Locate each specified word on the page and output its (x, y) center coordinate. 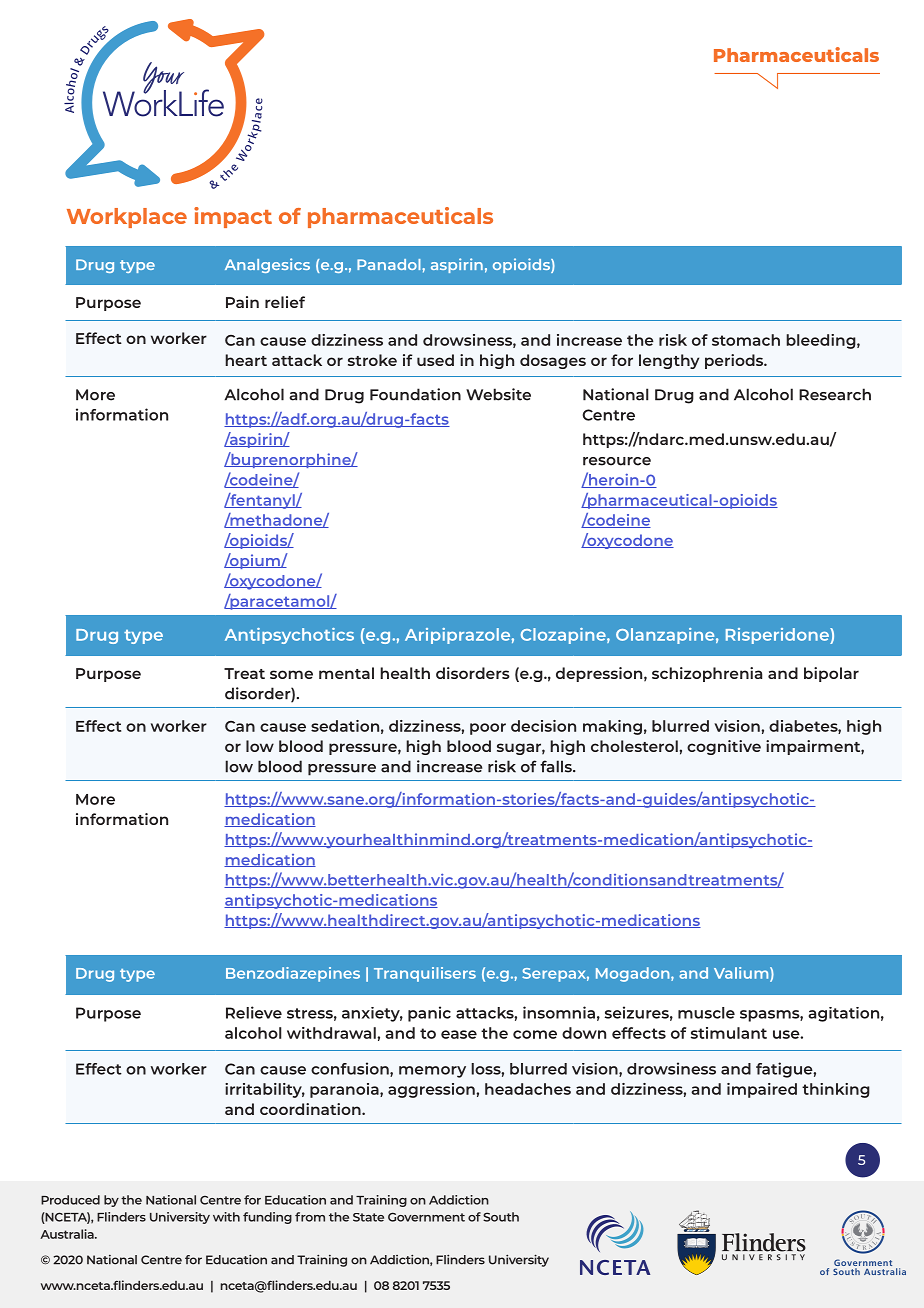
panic (429, 1014)
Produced (70, 1200)
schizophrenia (707, 674)
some (291, 674)
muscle (706, 1013)
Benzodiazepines (293, 974)
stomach (746, 340)
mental (346, 673)
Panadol (390, 264)
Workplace (127, 218)
